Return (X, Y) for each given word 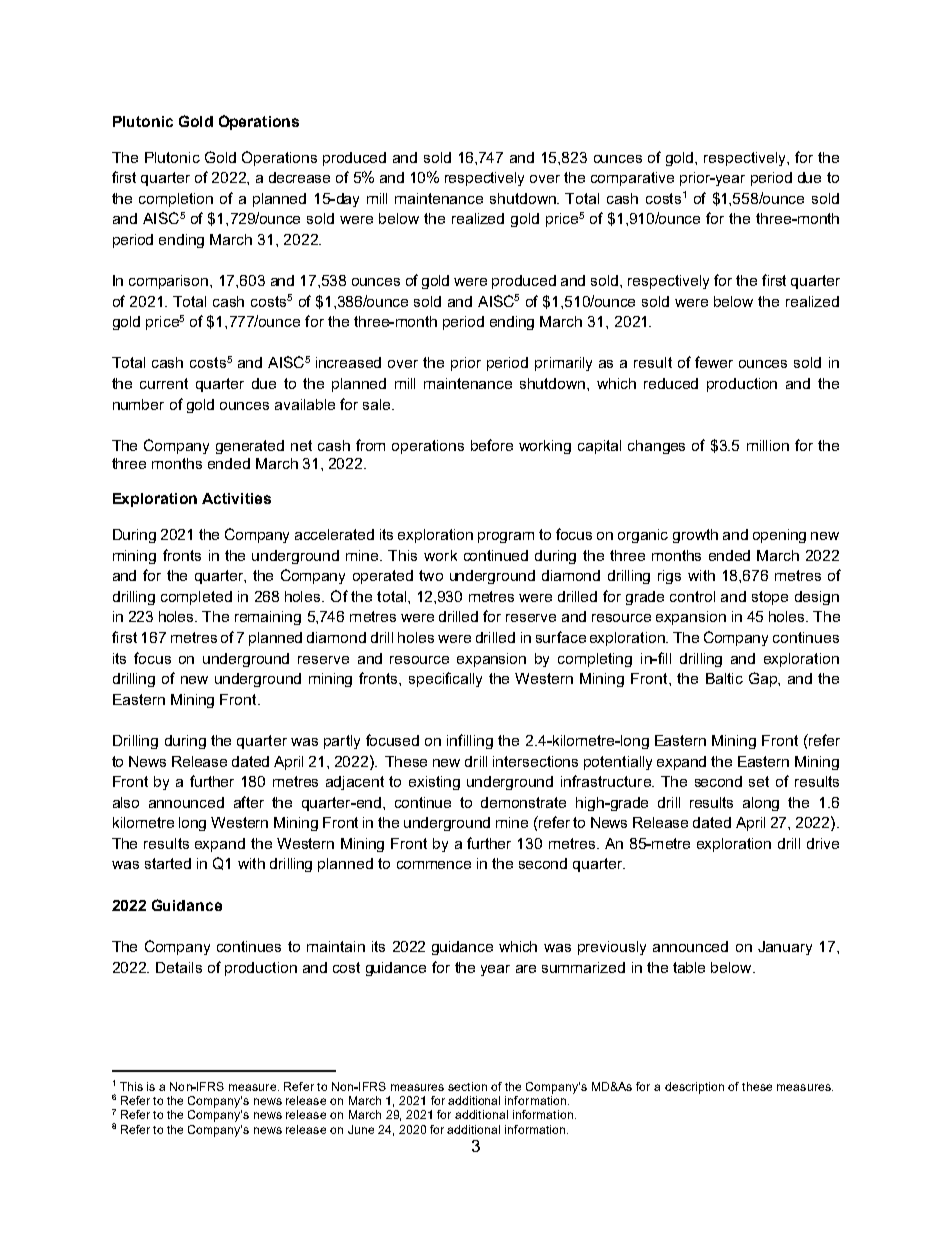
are (526, 969)
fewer (714, 362)
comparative (632, 179)
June (361, 1129)
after (249, 802)
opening (779, 536)
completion (176, 200)
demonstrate (523, 802)
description (694, 1088)
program (506, 537)
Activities (236, 498)
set (759, 781)
